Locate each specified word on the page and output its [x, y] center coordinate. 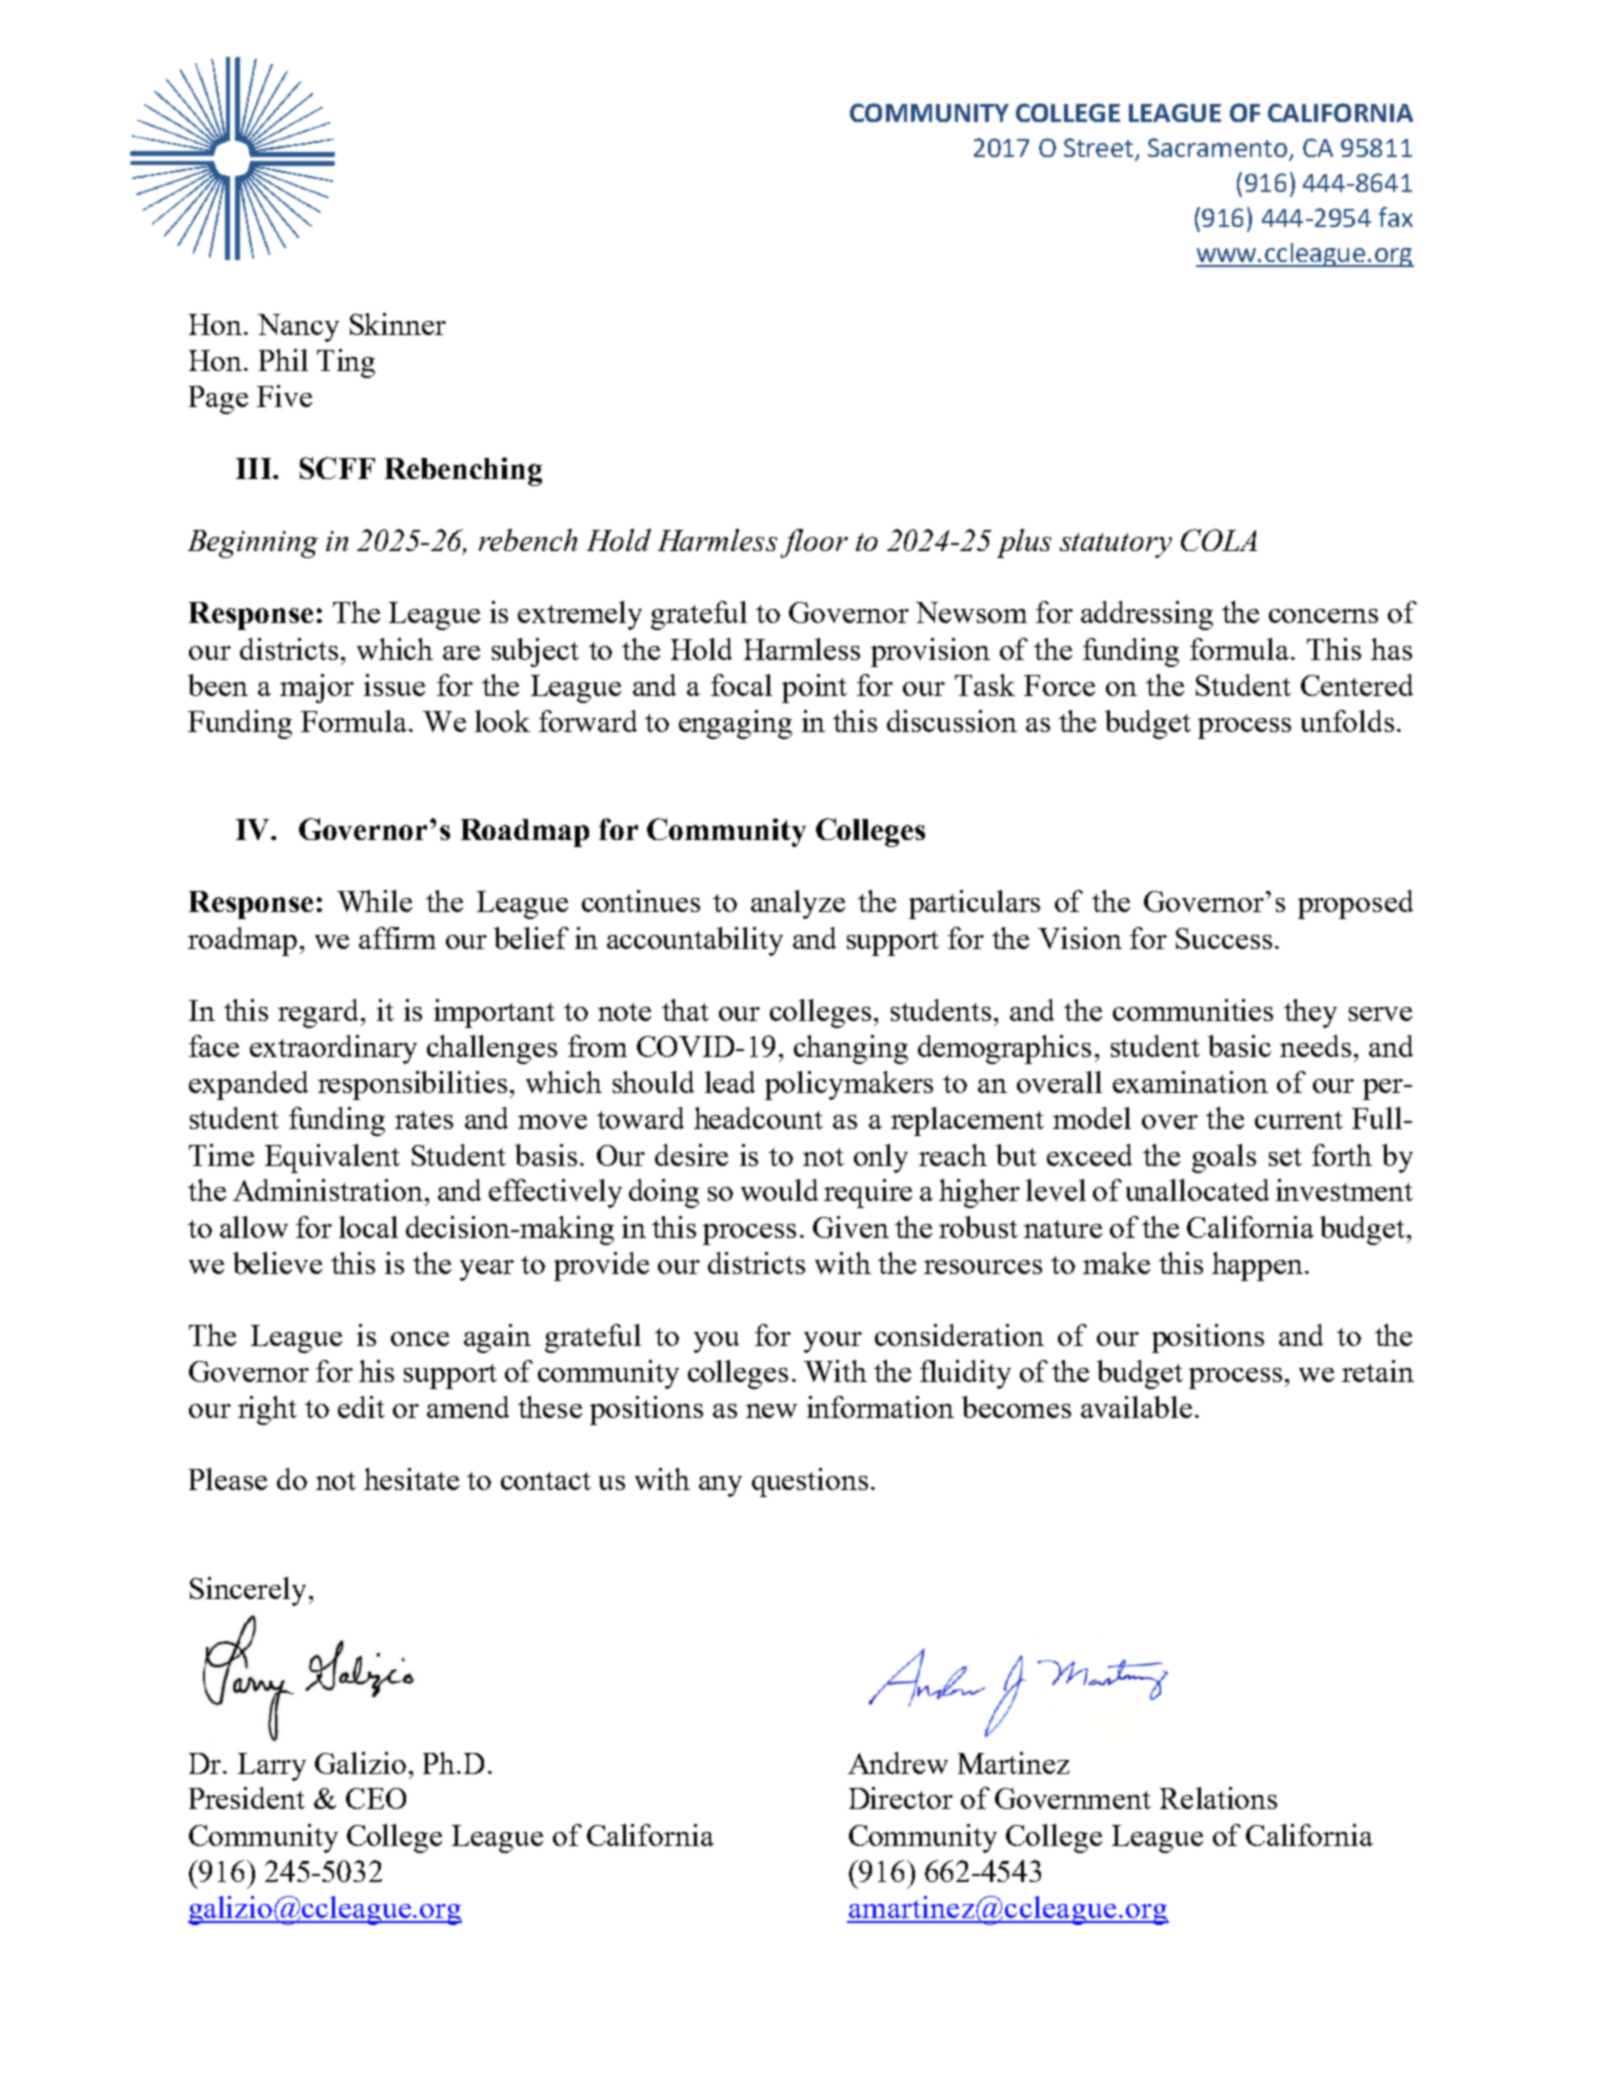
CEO [376, 1798]
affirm [397, 938]
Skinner [398, 324]
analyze [798, 904]
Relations [1218, 1798]
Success [1224, 938]
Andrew [898, 1763]
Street [1098, 147]
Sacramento [1217, 147]
